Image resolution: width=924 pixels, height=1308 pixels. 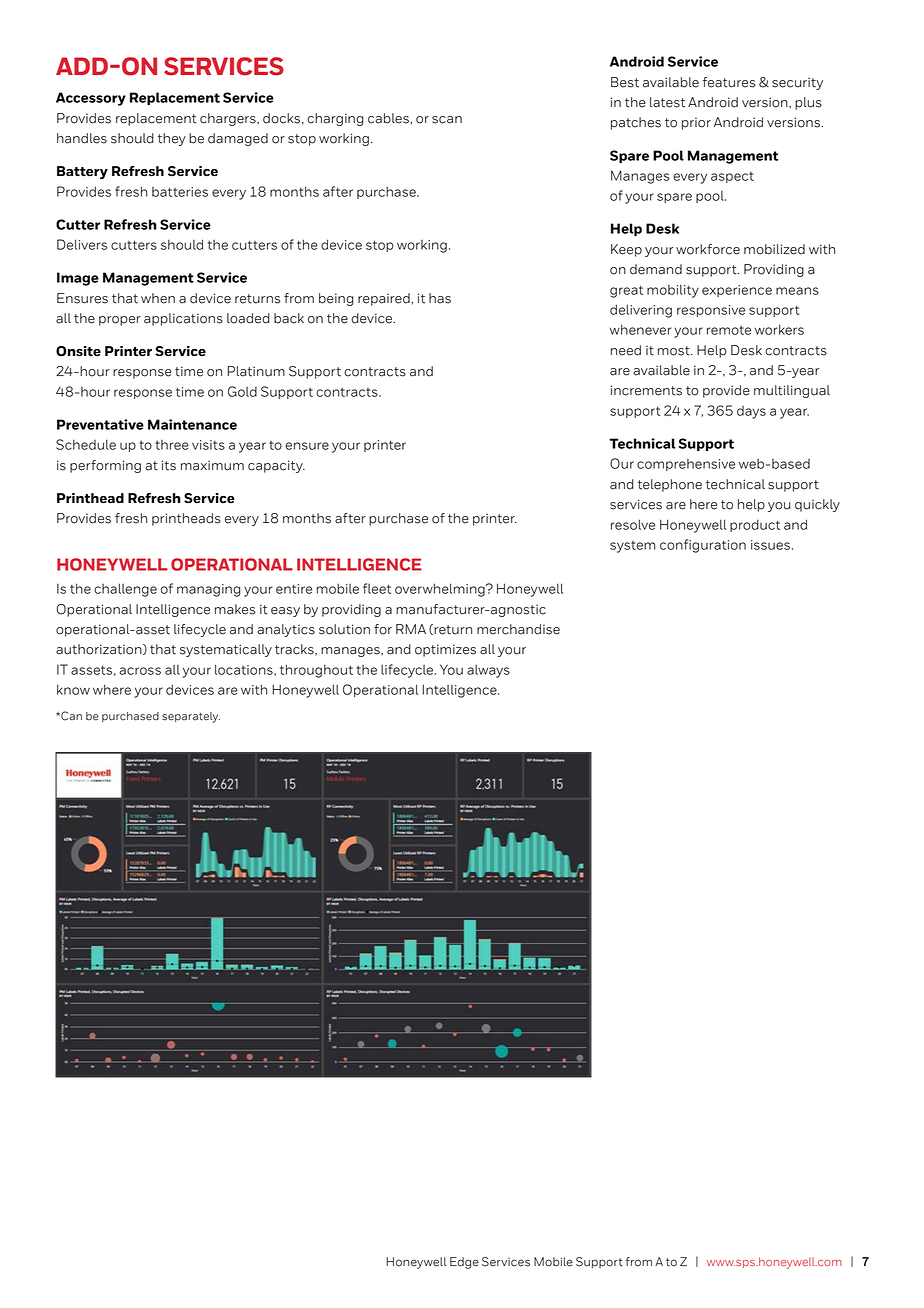 I want to click on optimizes, so click(x=445, y=650).
